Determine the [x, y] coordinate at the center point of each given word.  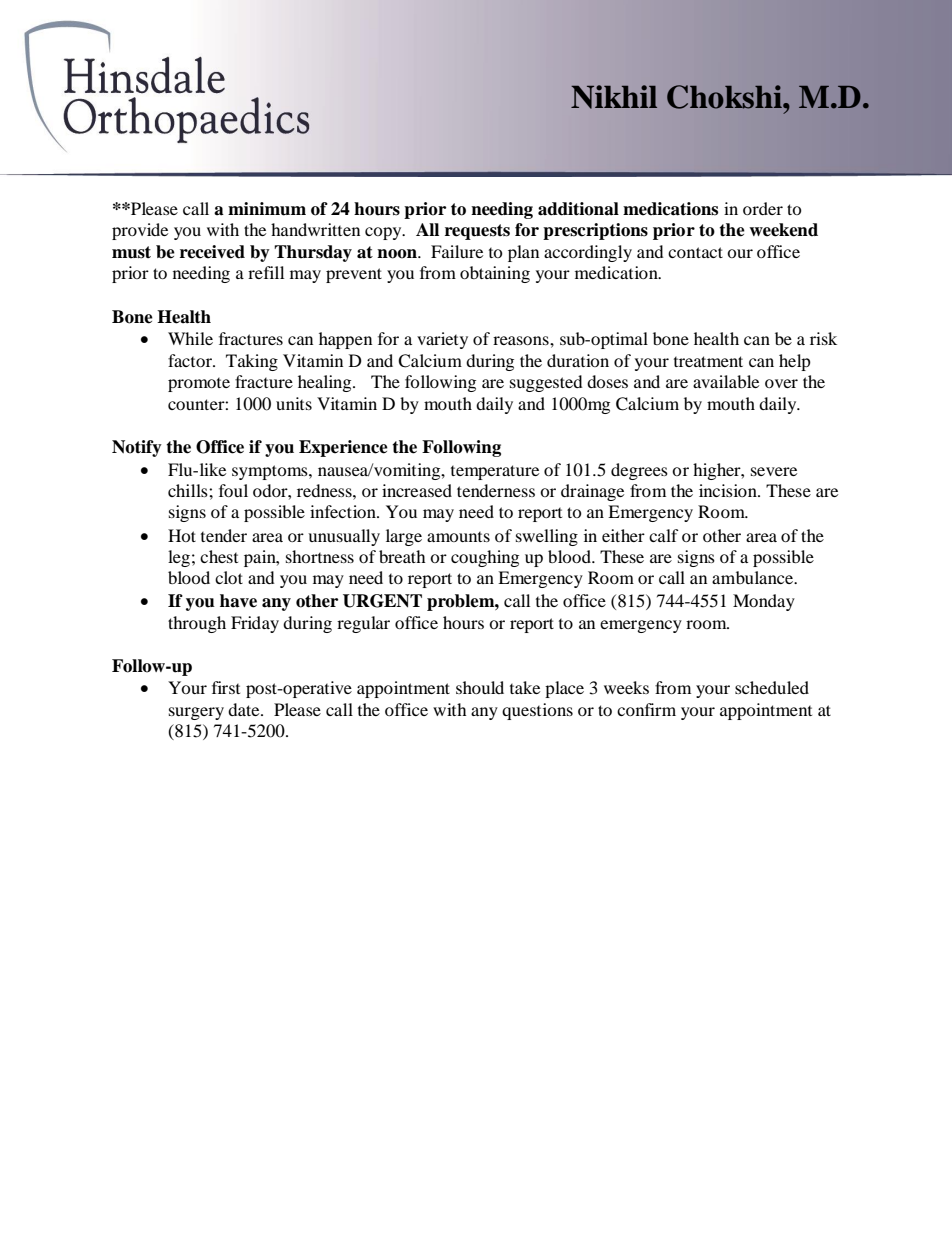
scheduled [772, 687]
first [226, 687]
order [763, 208]
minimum [267, 209]
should [480, 687]
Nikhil [614, 97]
